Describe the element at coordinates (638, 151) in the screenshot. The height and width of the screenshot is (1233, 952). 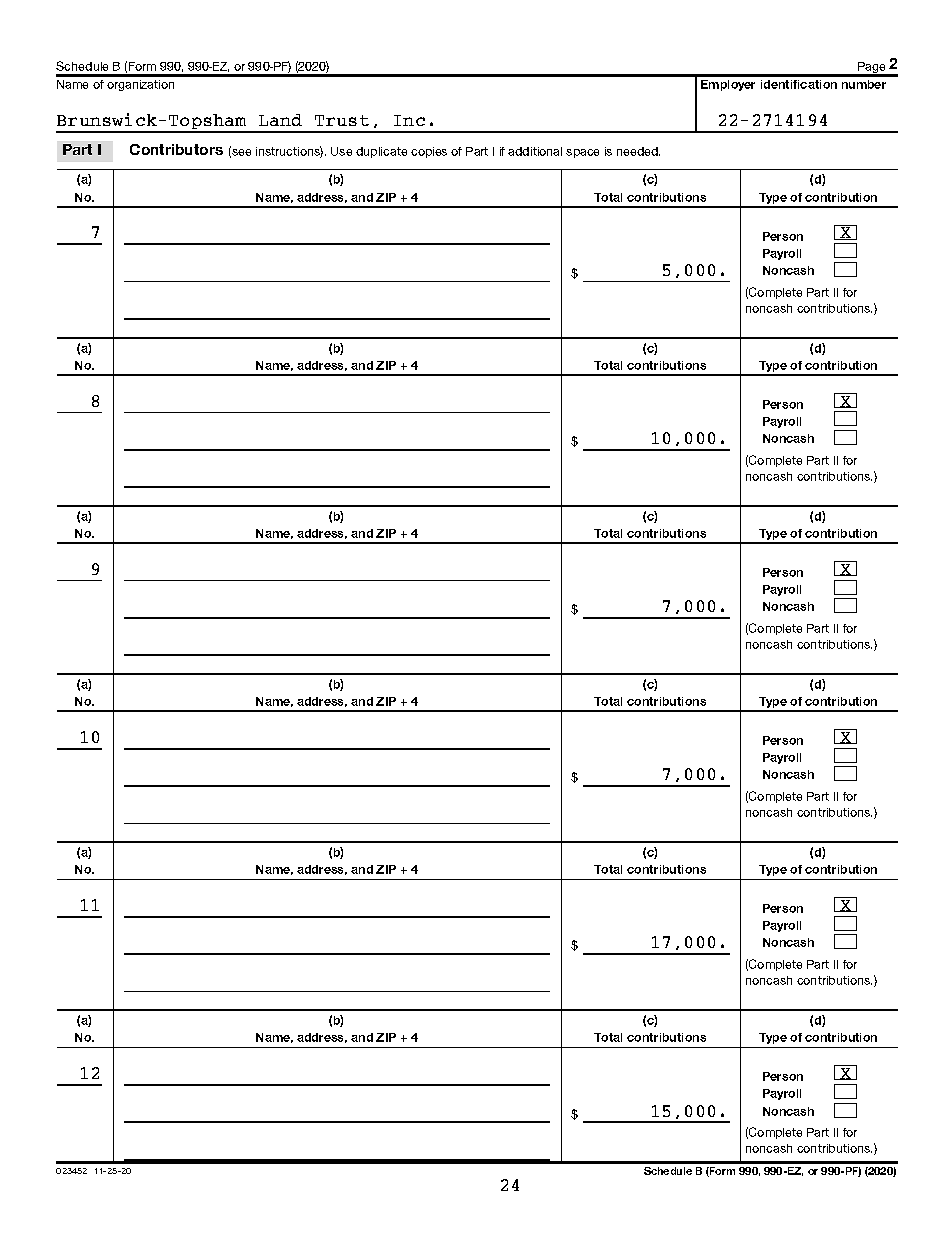
I see `needed` at that location.
